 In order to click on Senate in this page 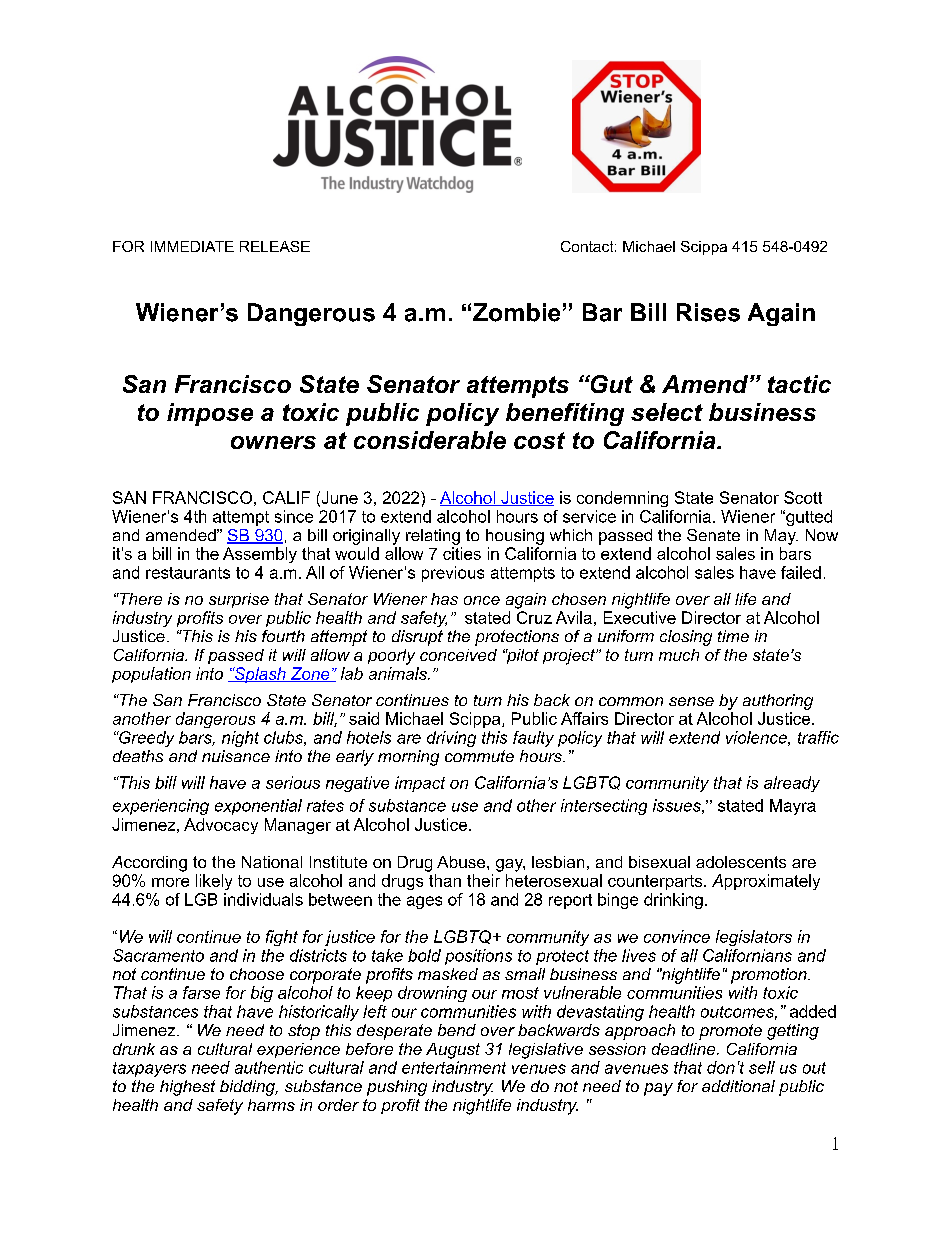, I will do `click(713, 535)`.
